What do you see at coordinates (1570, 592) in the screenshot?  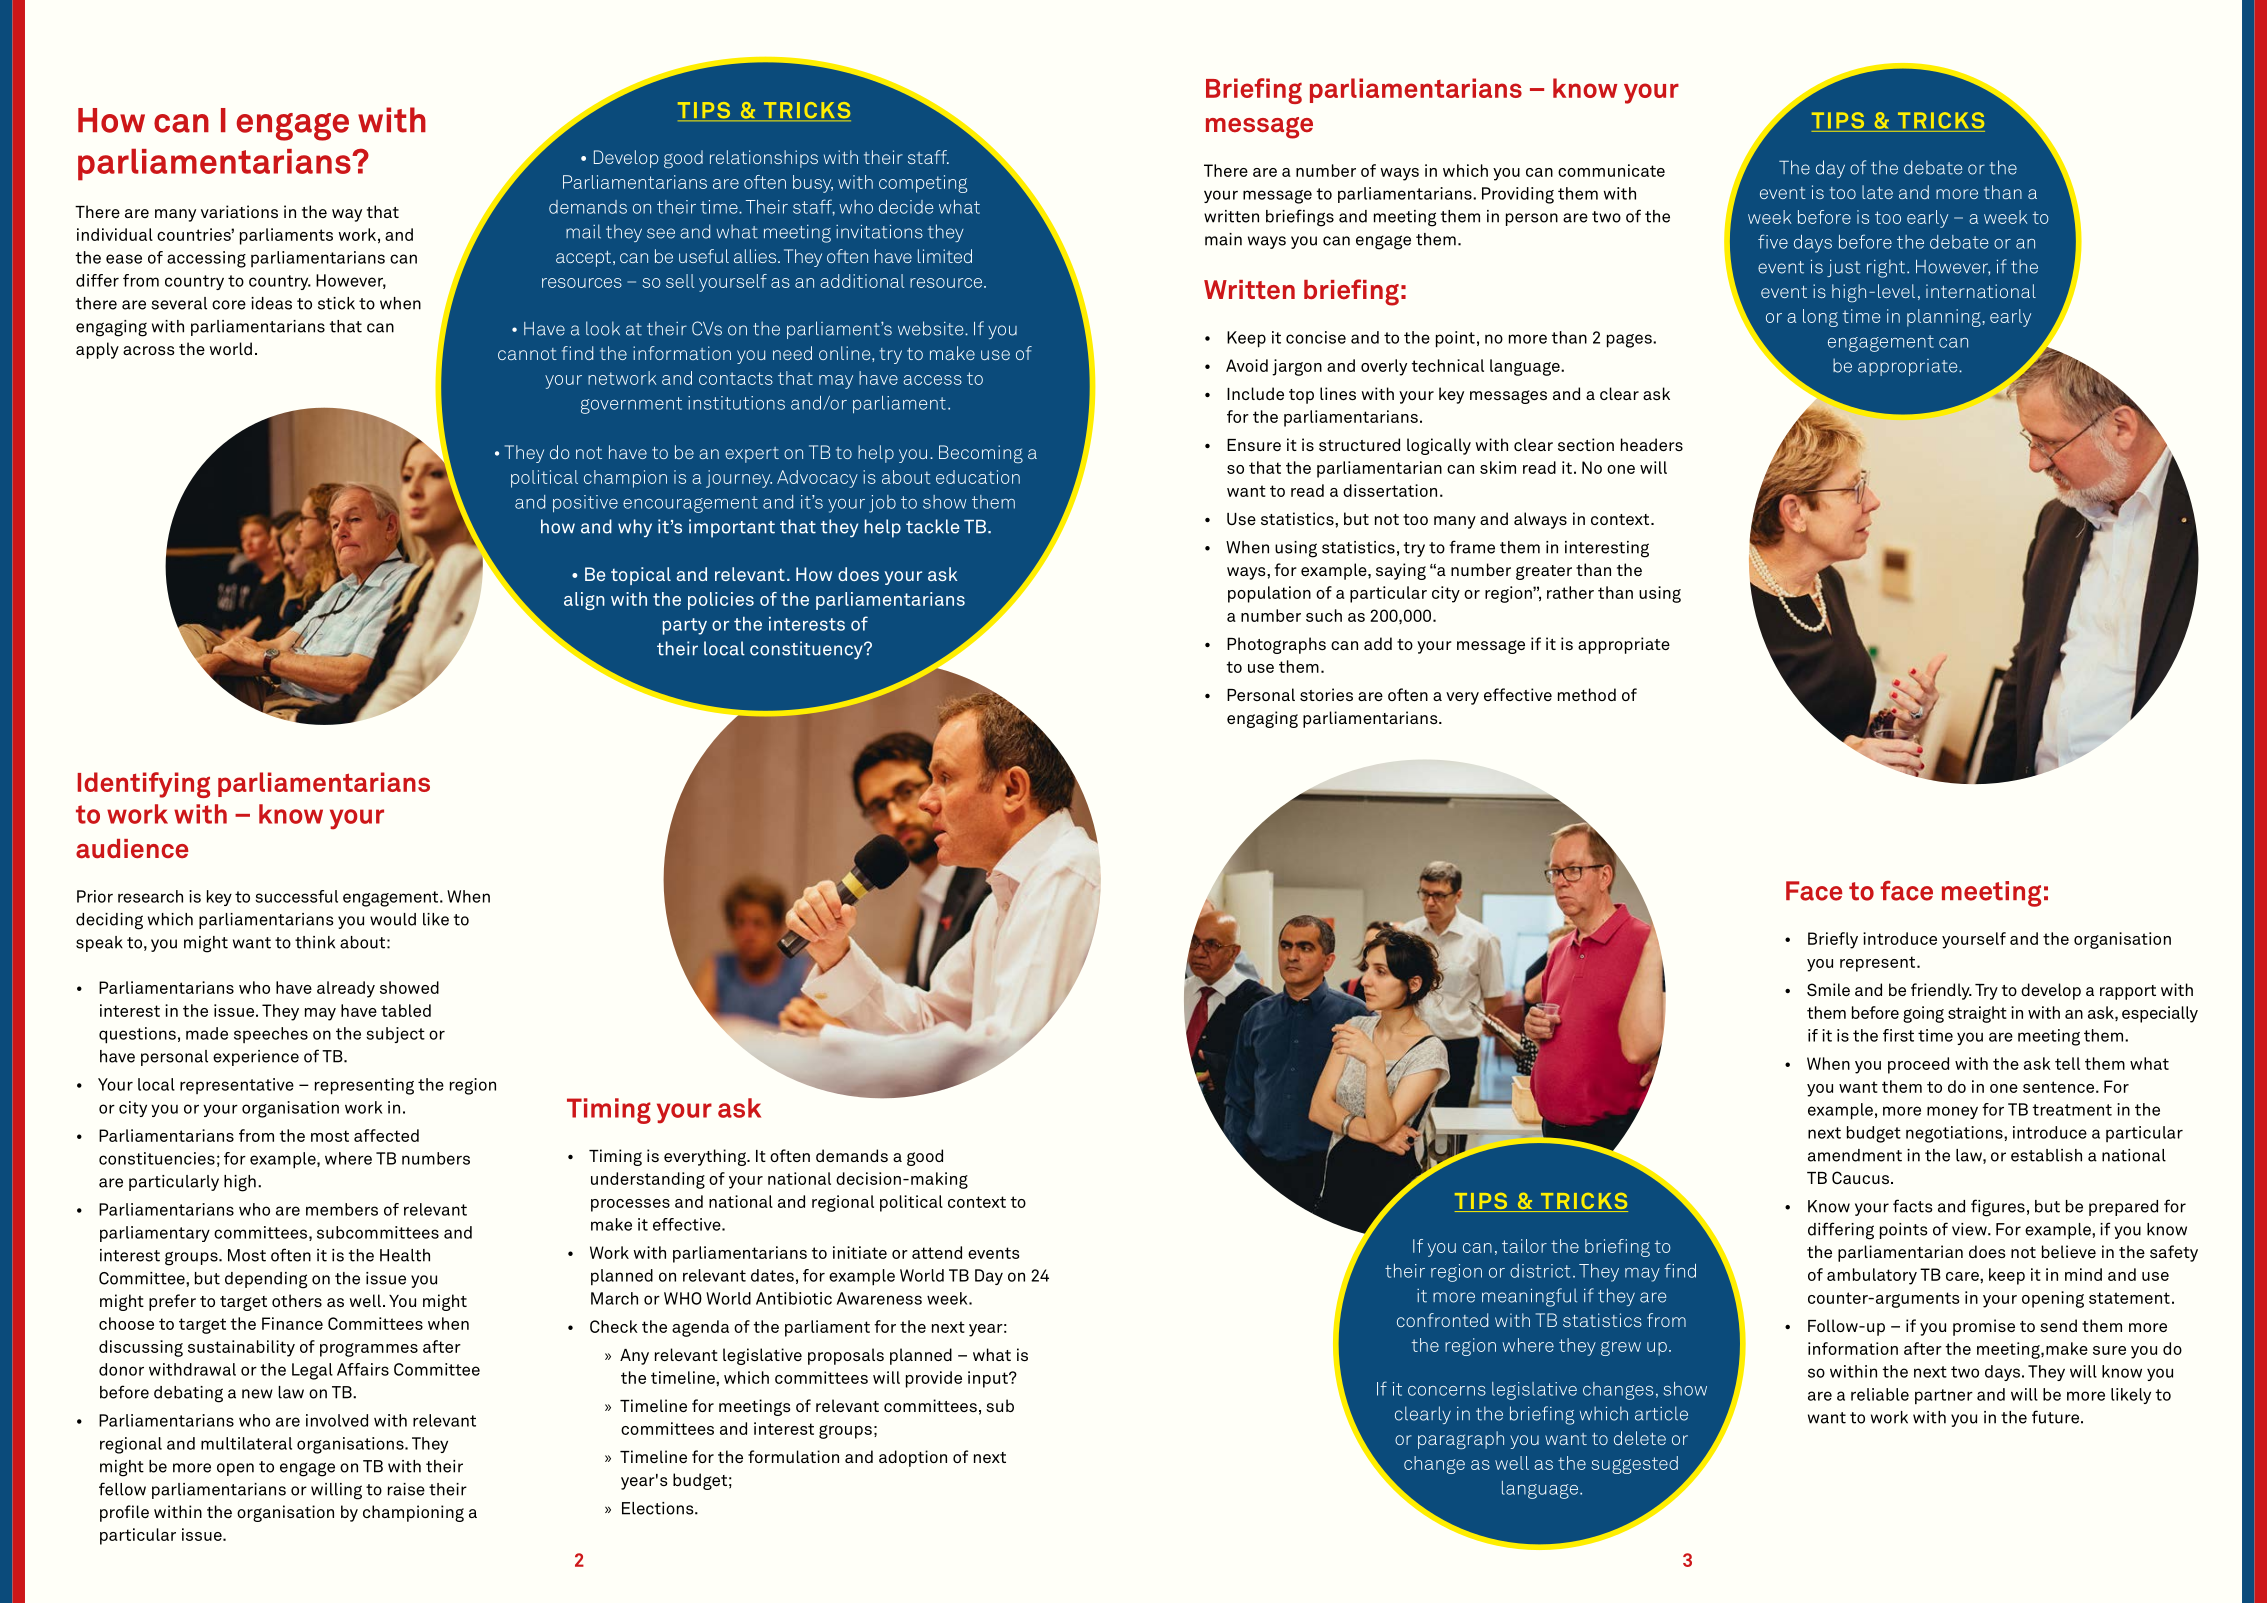 I see `rather` at bounding box center [1570, 592].
